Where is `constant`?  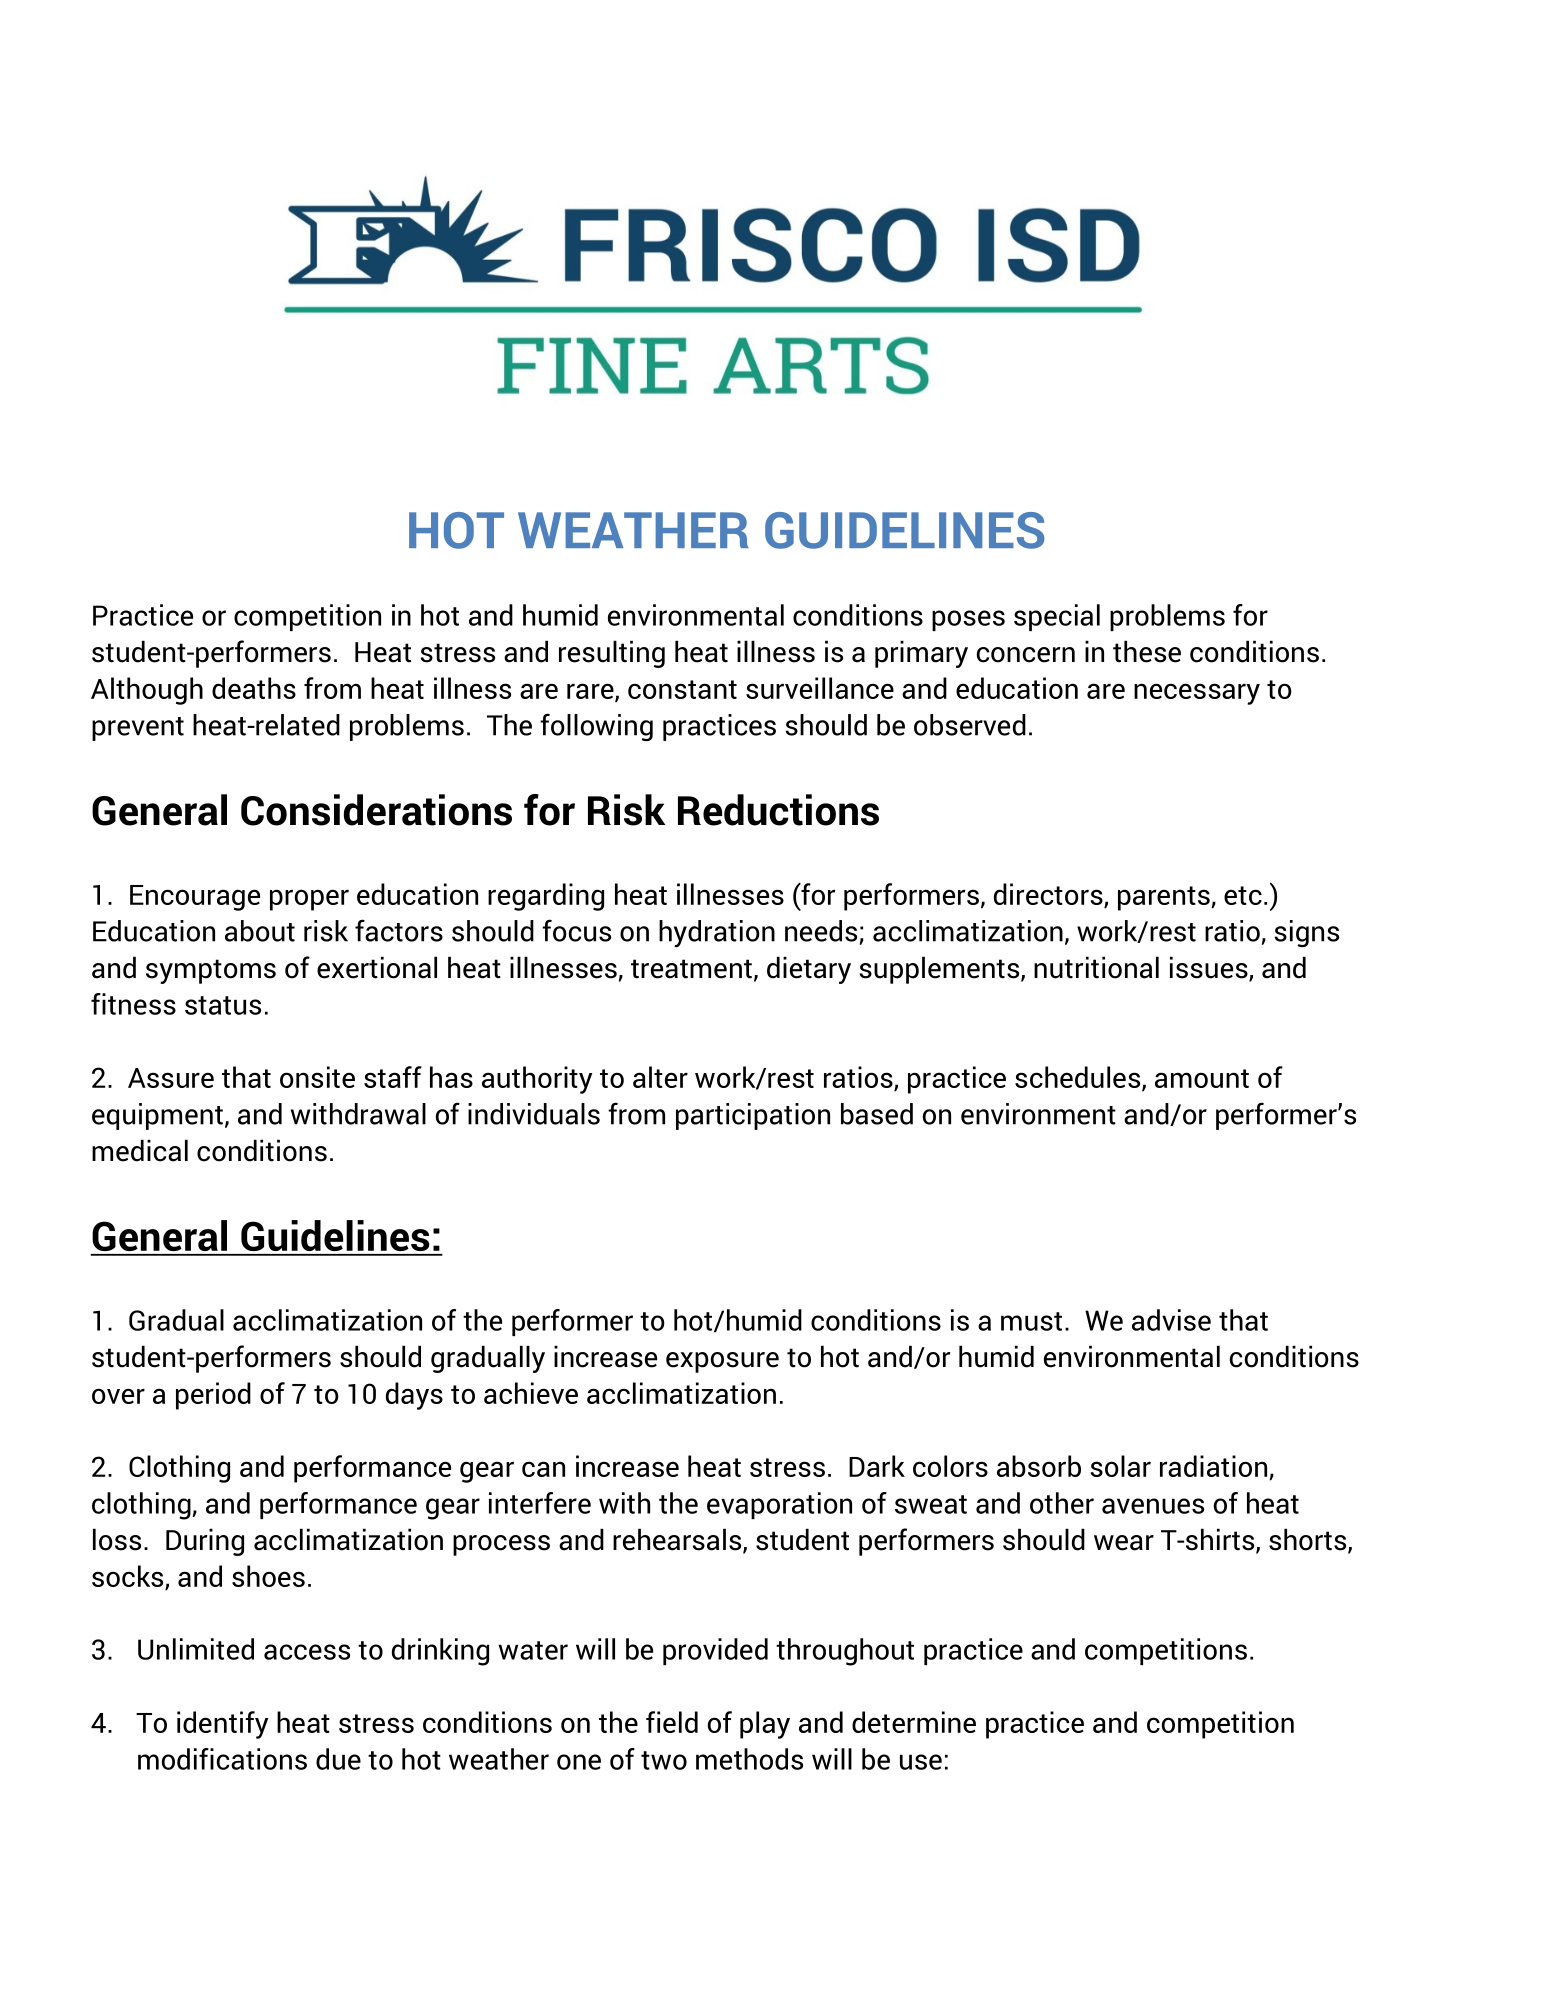 constant is located at coordinates (682, 689).
